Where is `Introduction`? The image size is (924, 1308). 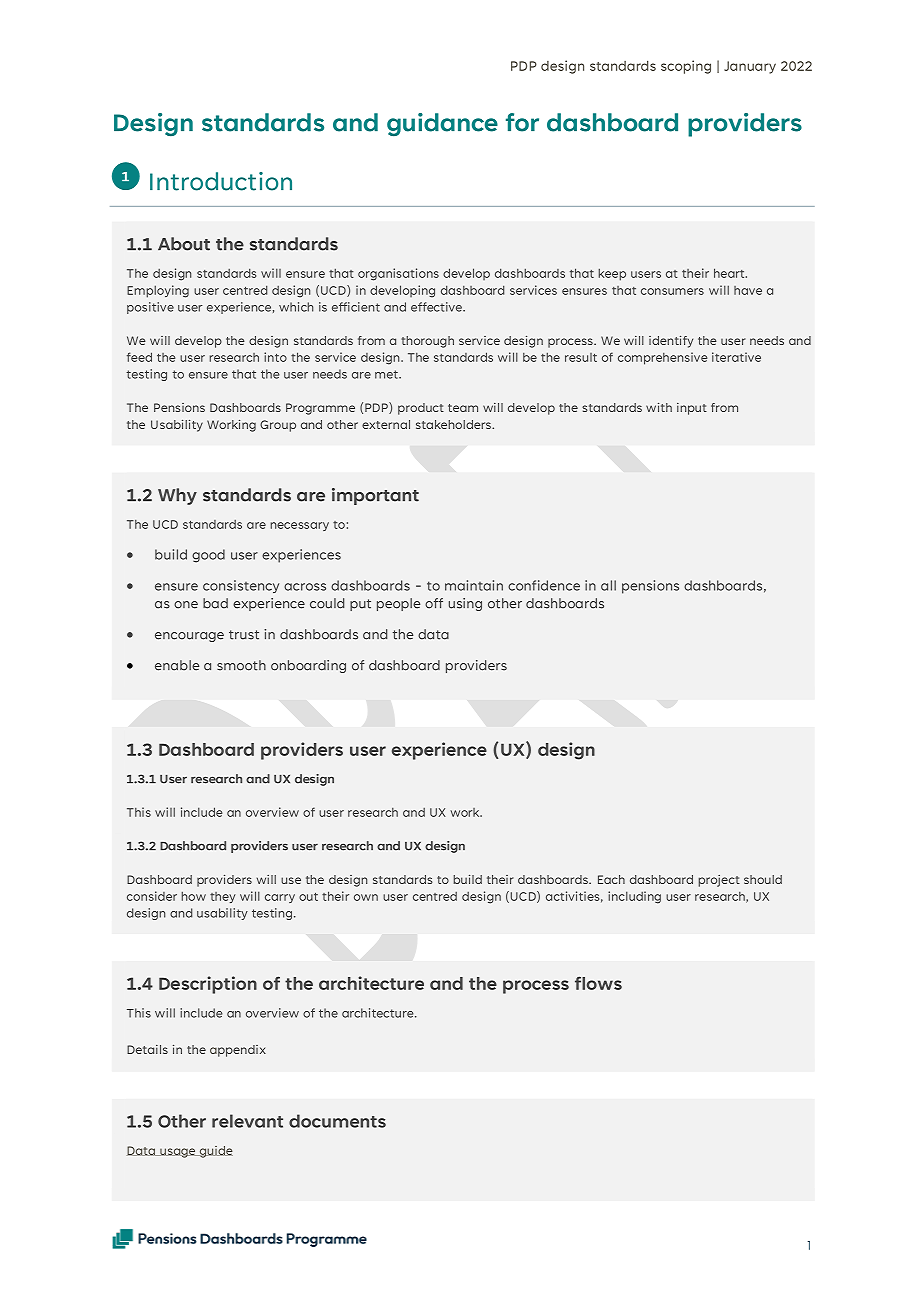
Introduction is located at coordinates (221, 181).
